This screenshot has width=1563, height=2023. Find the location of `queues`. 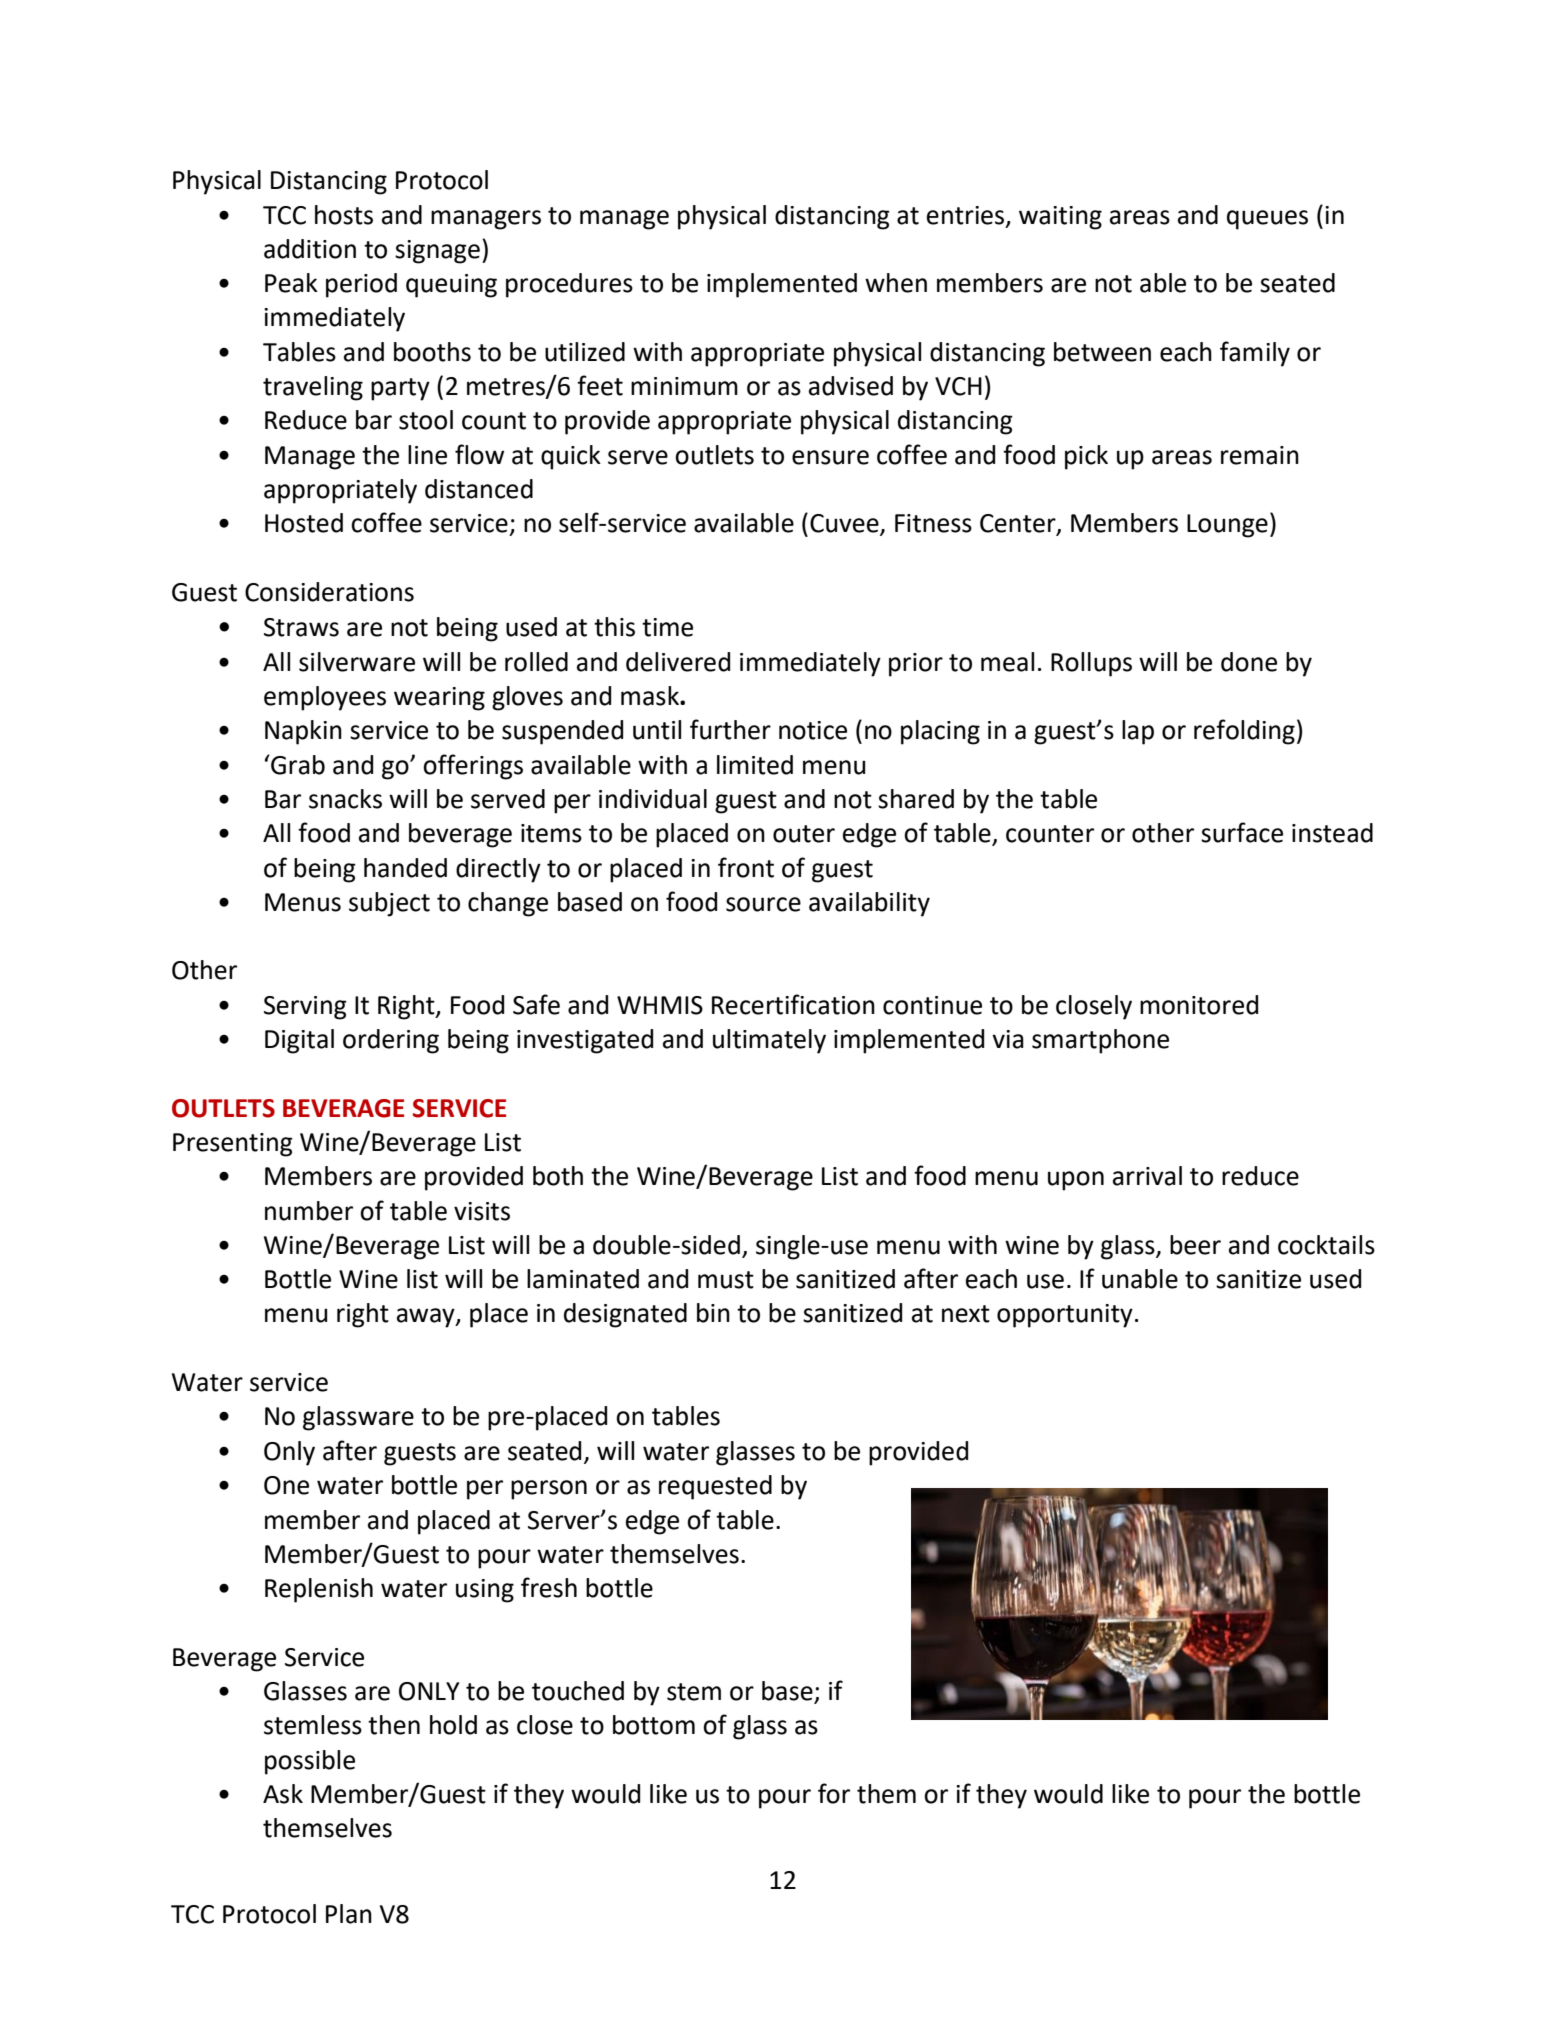

queues is located at coordinates (1267, 220).
